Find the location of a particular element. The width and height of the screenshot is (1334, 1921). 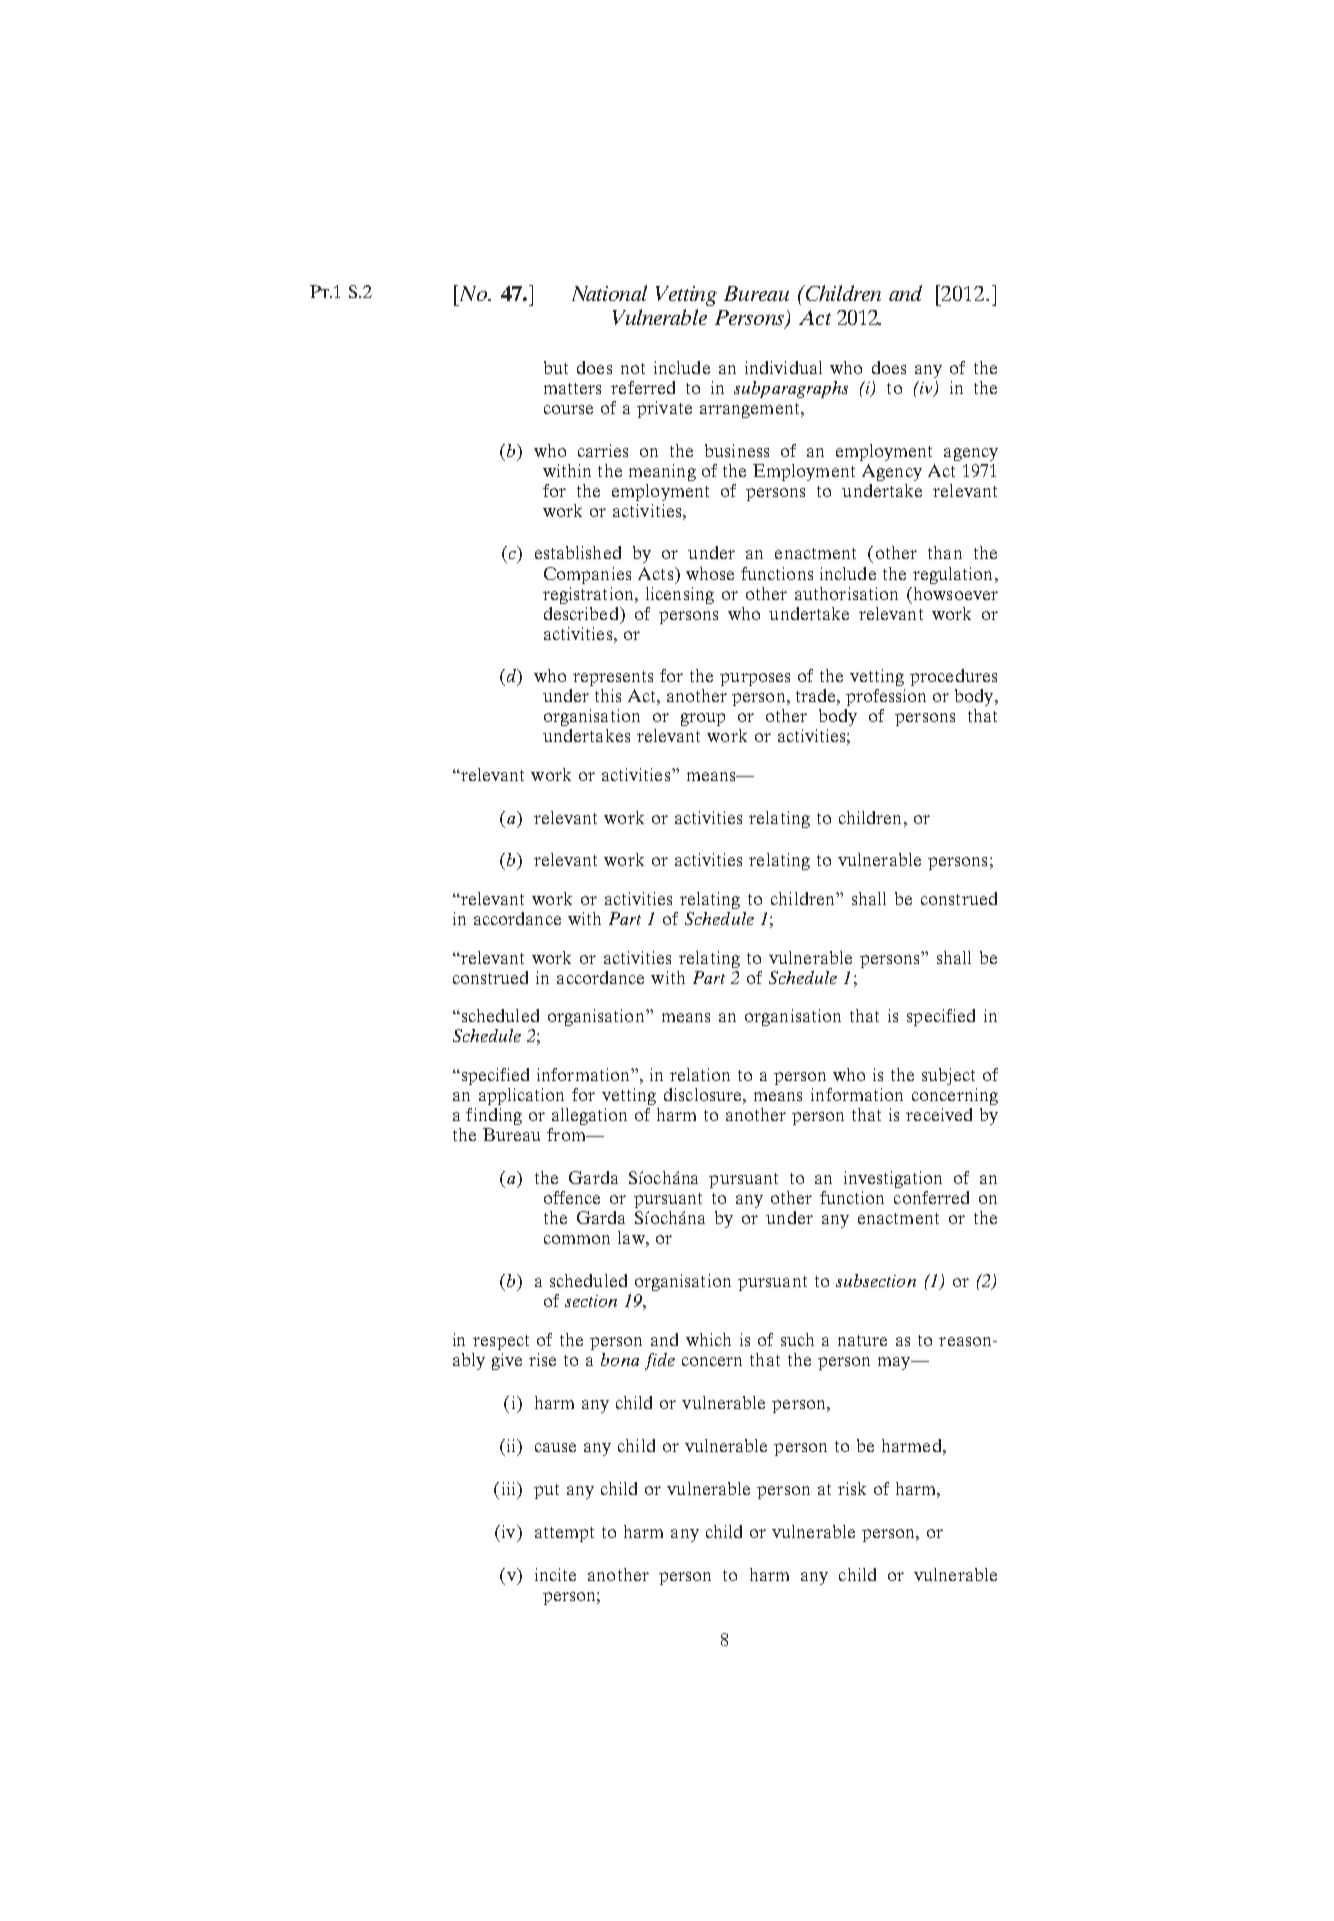

relation is located at coordinates (700, 1074).
